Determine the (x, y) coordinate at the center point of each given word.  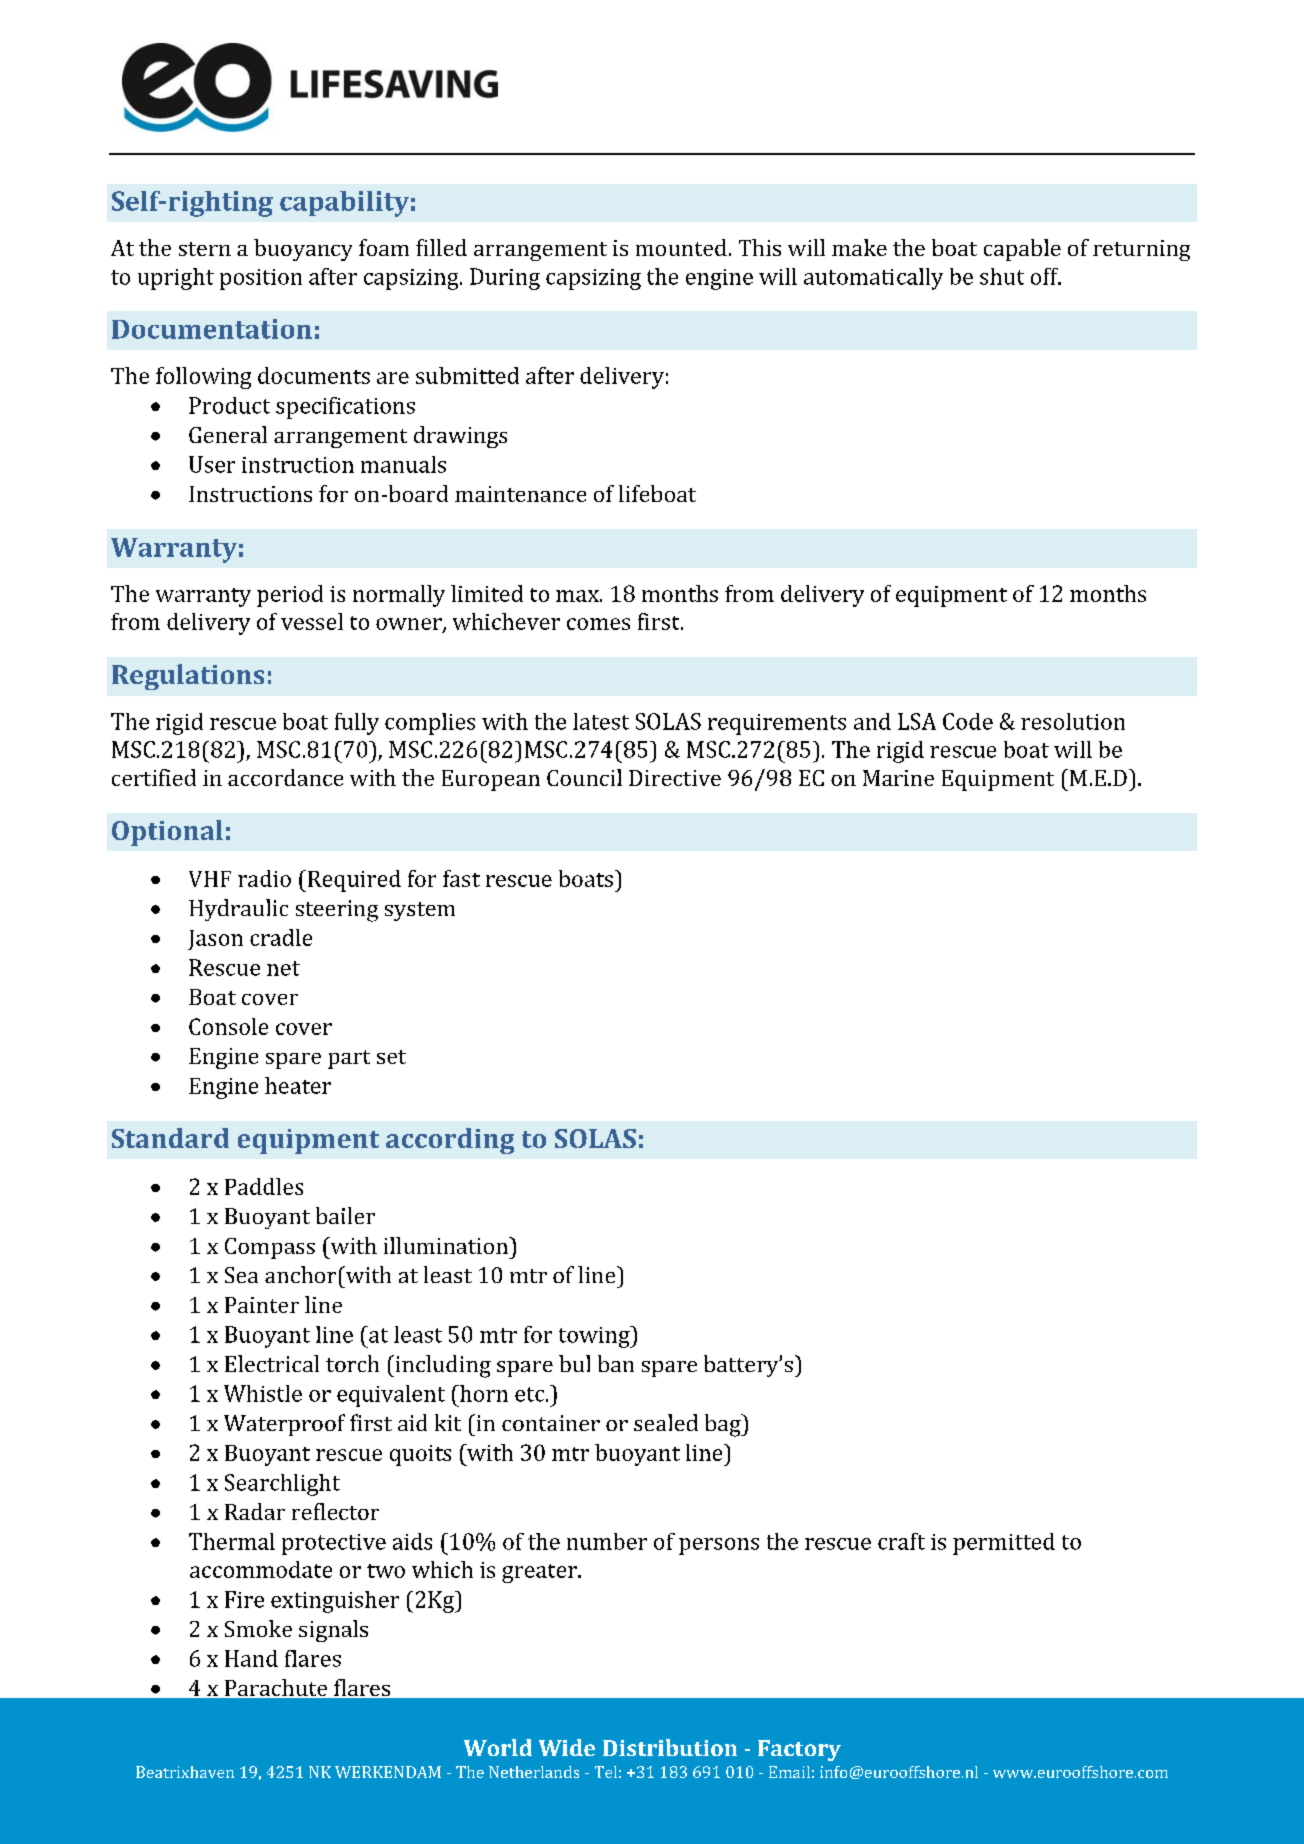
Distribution (670, 1747)
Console (228, 1026)
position (261, 279)
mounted (681, 247)
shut (1002, 276)
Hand (251, 1658)
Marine (898, 778)
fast (461, 878)
